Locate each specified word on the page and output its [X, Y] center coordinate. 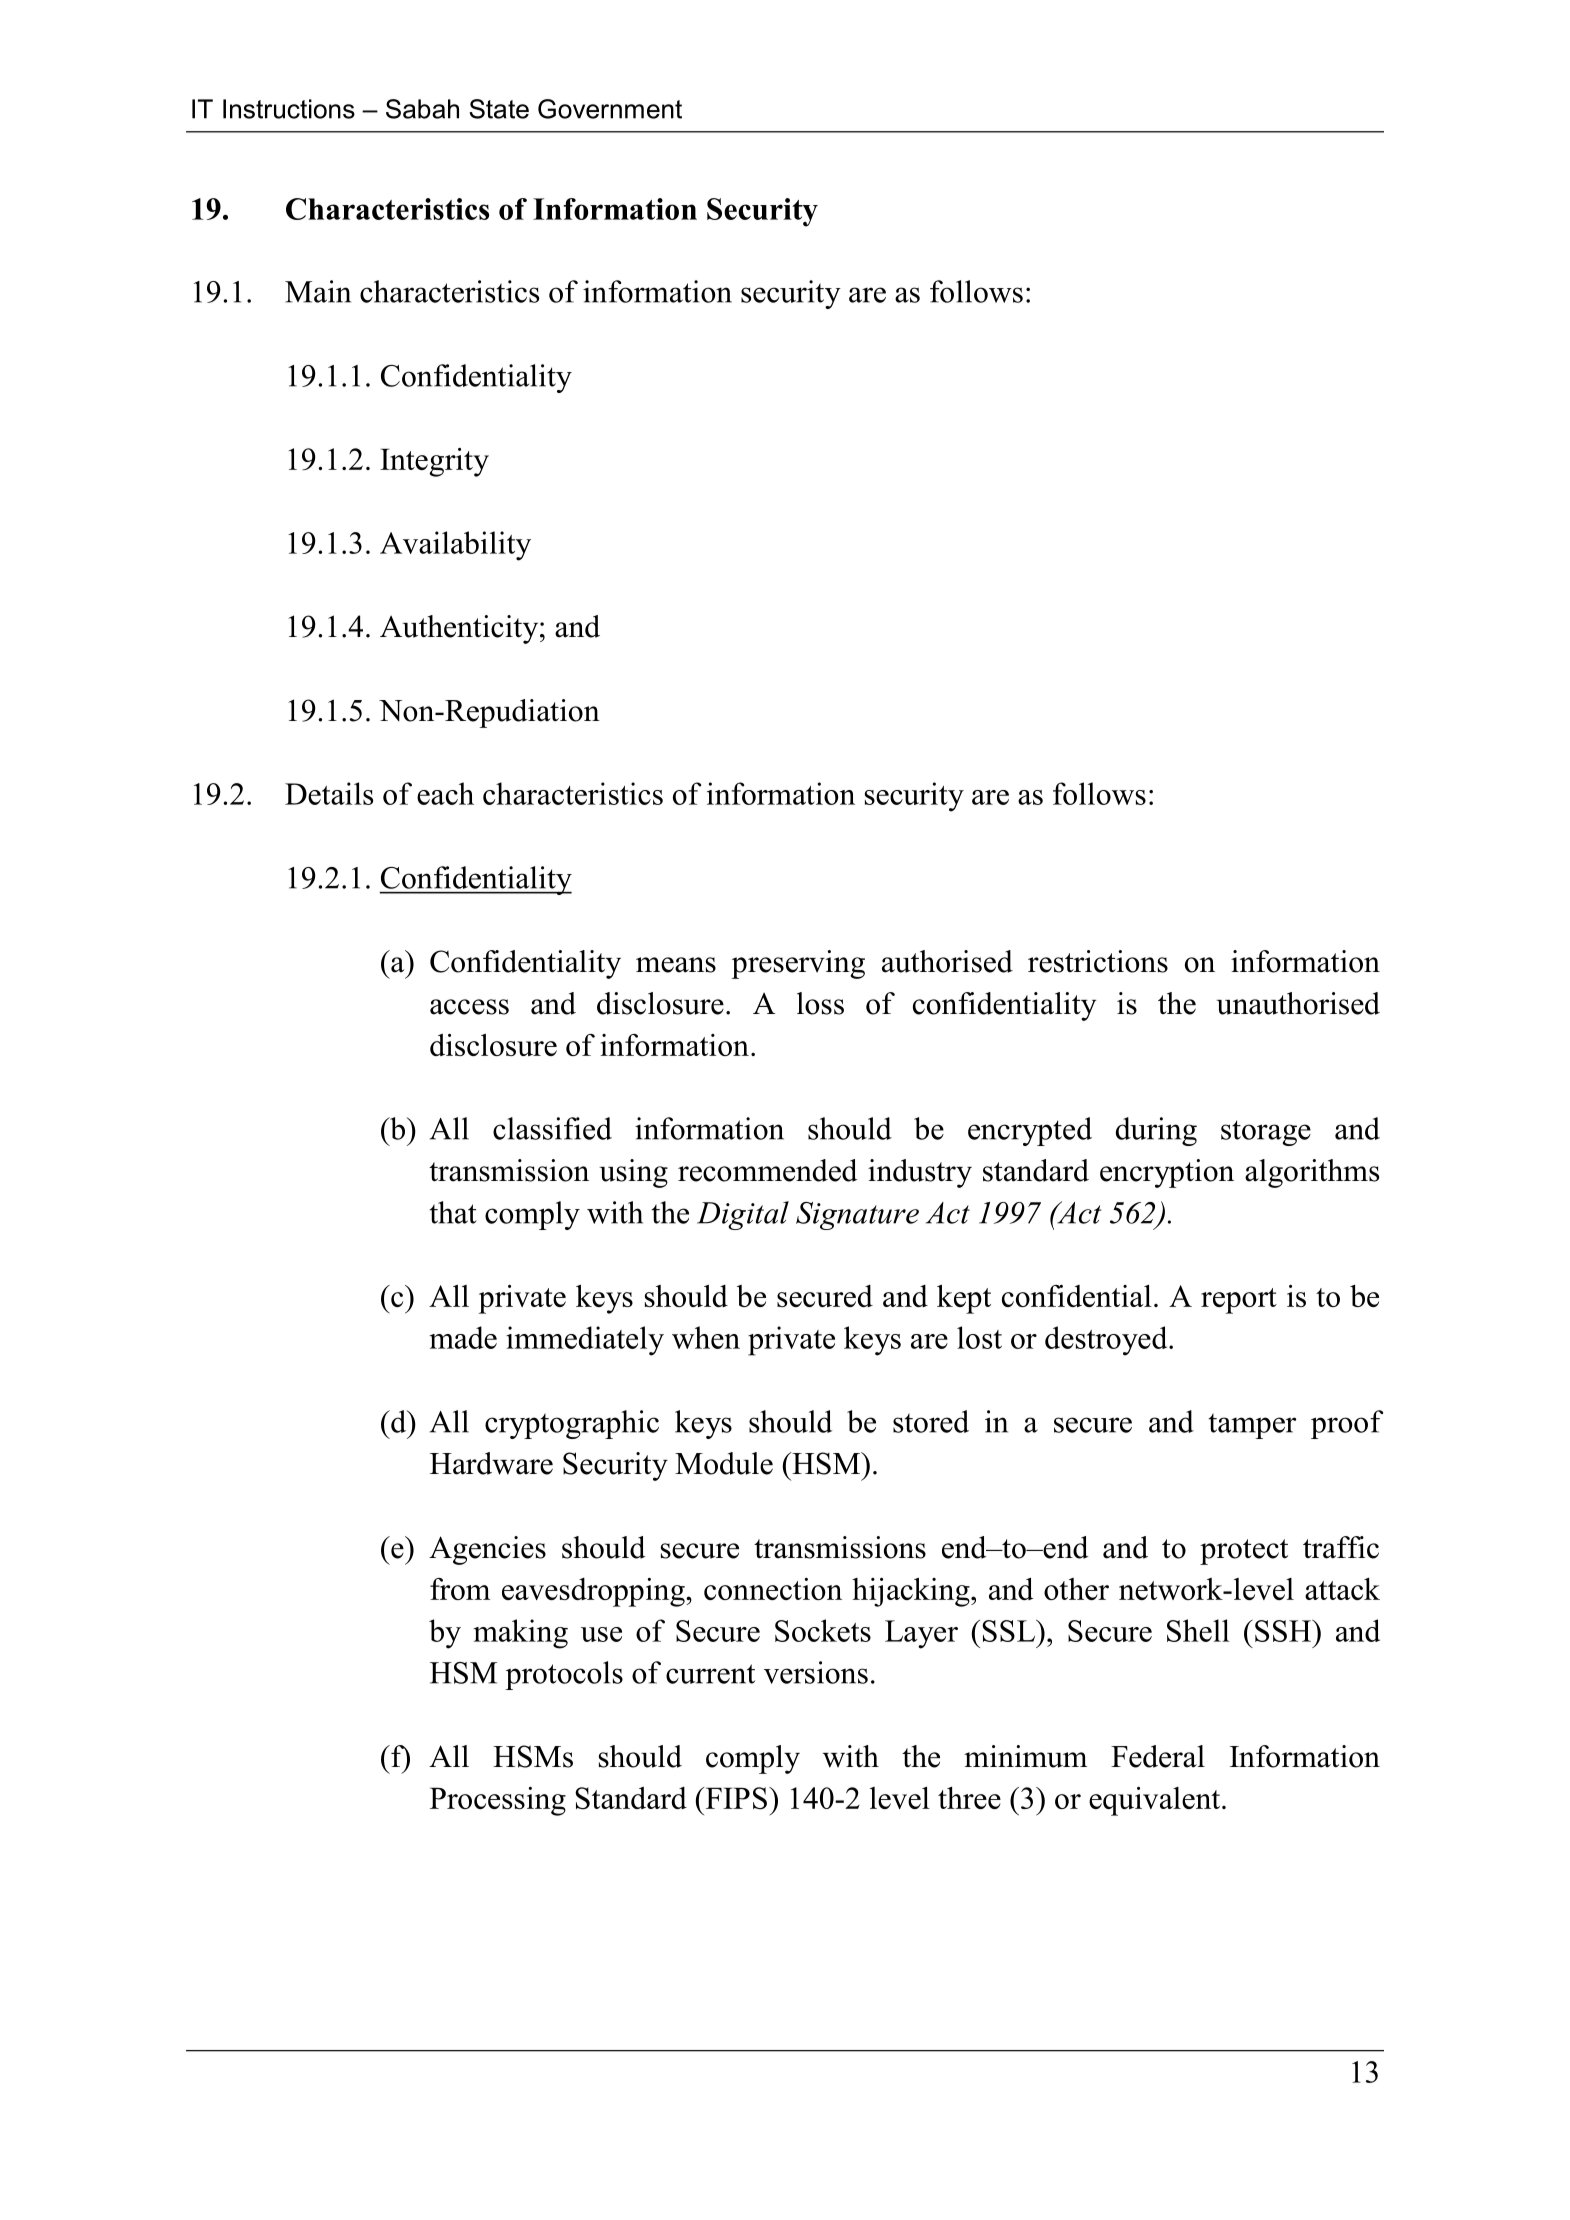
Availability [455, 546]
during [1156, 1131]
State [499, 109]
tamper [1252, 1426]
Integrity [434, 462]
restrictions [1098, 961]
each [445, 793]
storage [1266, 1133]
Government [610, 109]
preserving [798, 964]
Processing [498, 1801]
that [453, 1212]
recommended [768, 1170]
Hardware [491, 1463]
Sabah [422, 109]
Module [724, 1463]
